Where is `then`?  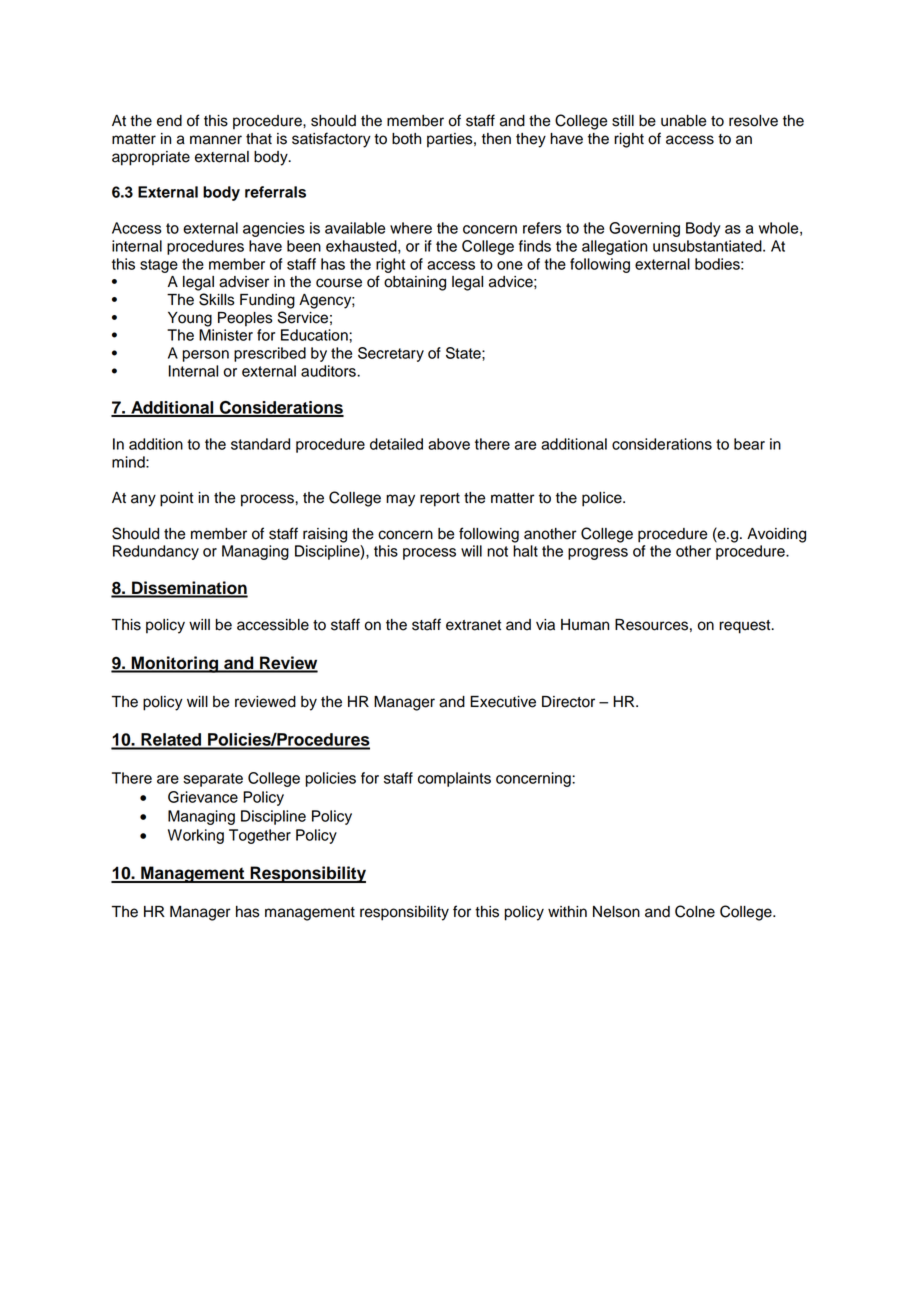 then is located at coordinates (496, 139).
